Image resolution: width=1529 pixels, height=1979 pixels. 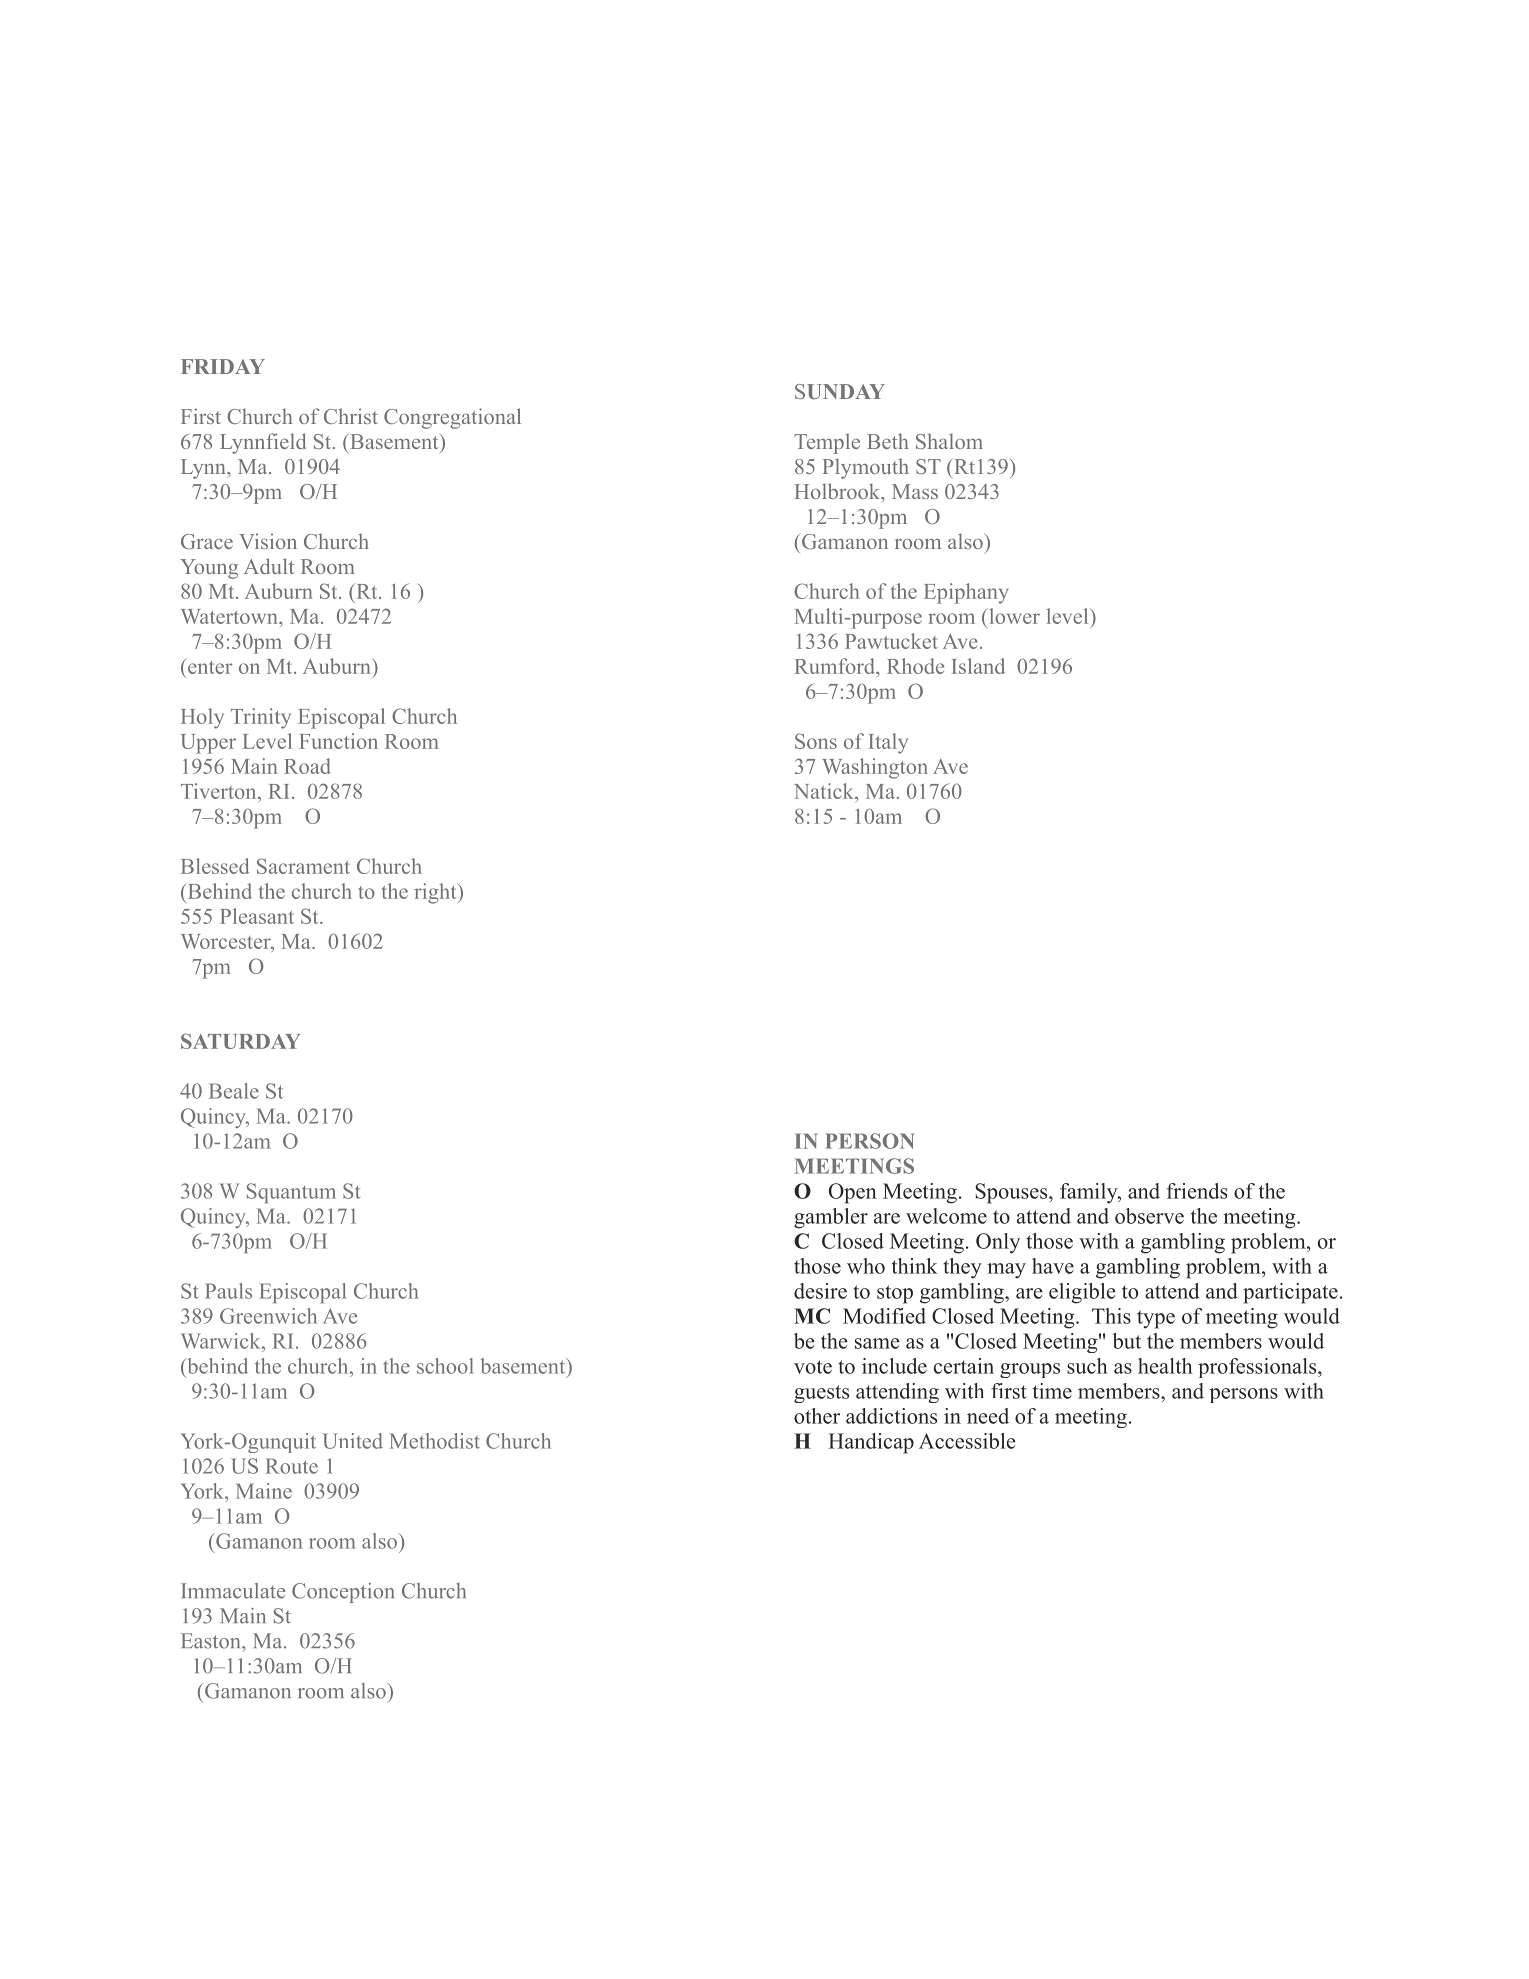 What do you see at coordinates (351, 416) in the document?
I see `Christ` at bounding box center [351, 416].
